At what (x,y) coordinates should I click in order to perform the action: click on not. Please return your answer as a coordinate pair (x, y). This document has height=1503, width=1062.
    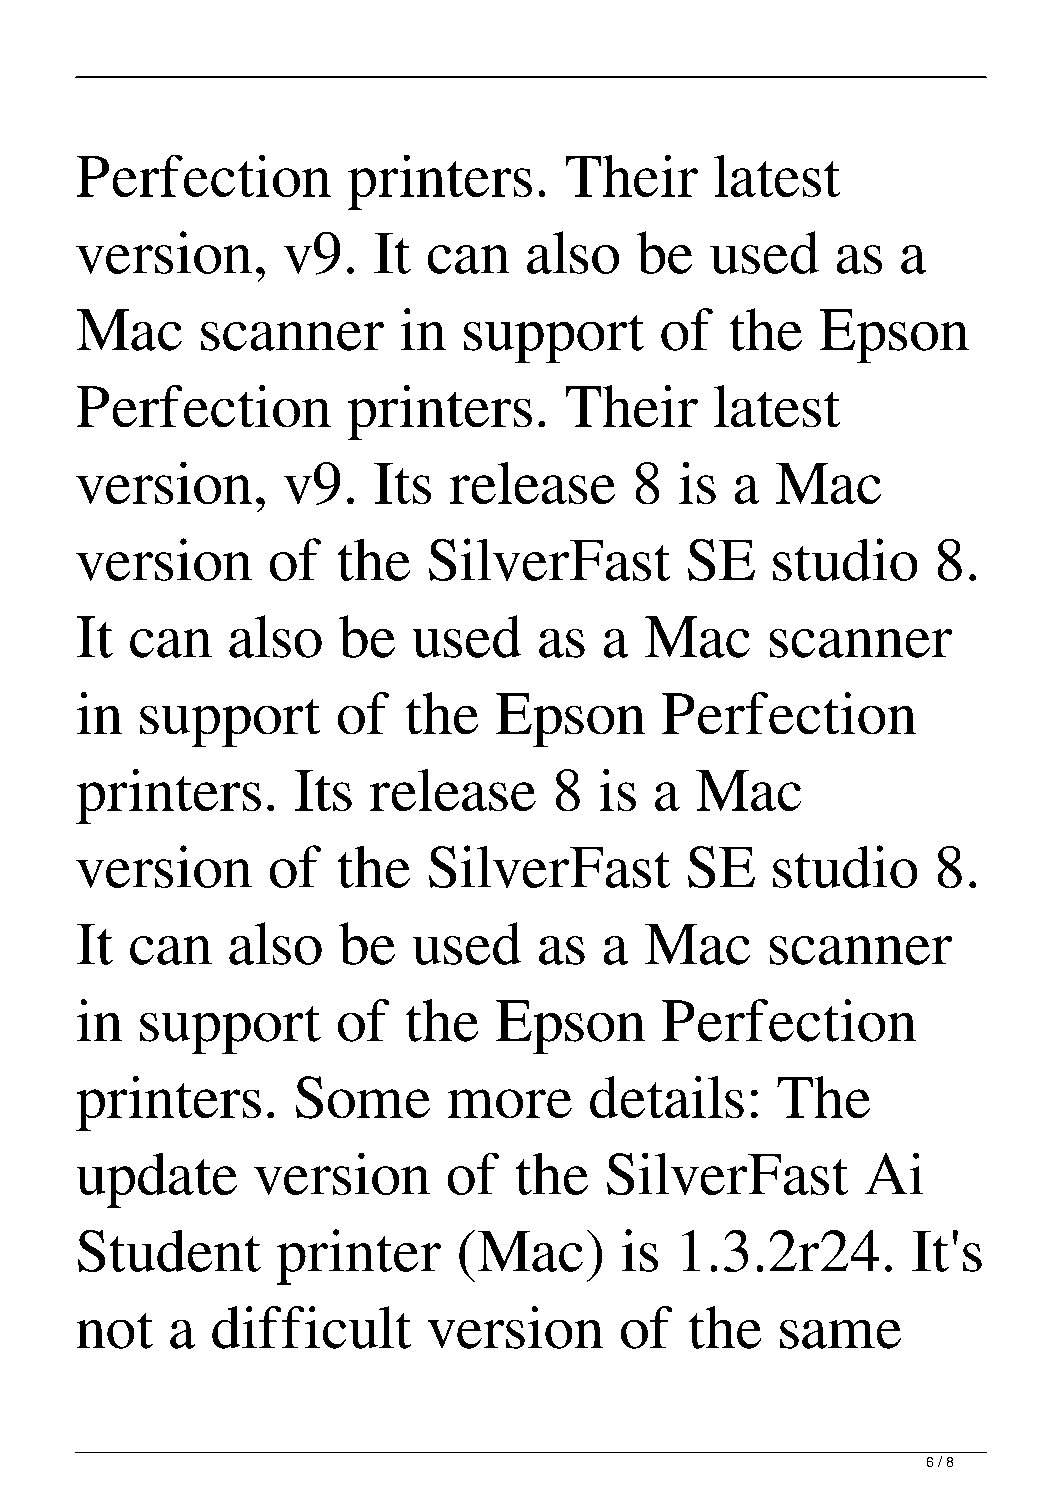
    Looking at the image, I should click on (115, 1331).
